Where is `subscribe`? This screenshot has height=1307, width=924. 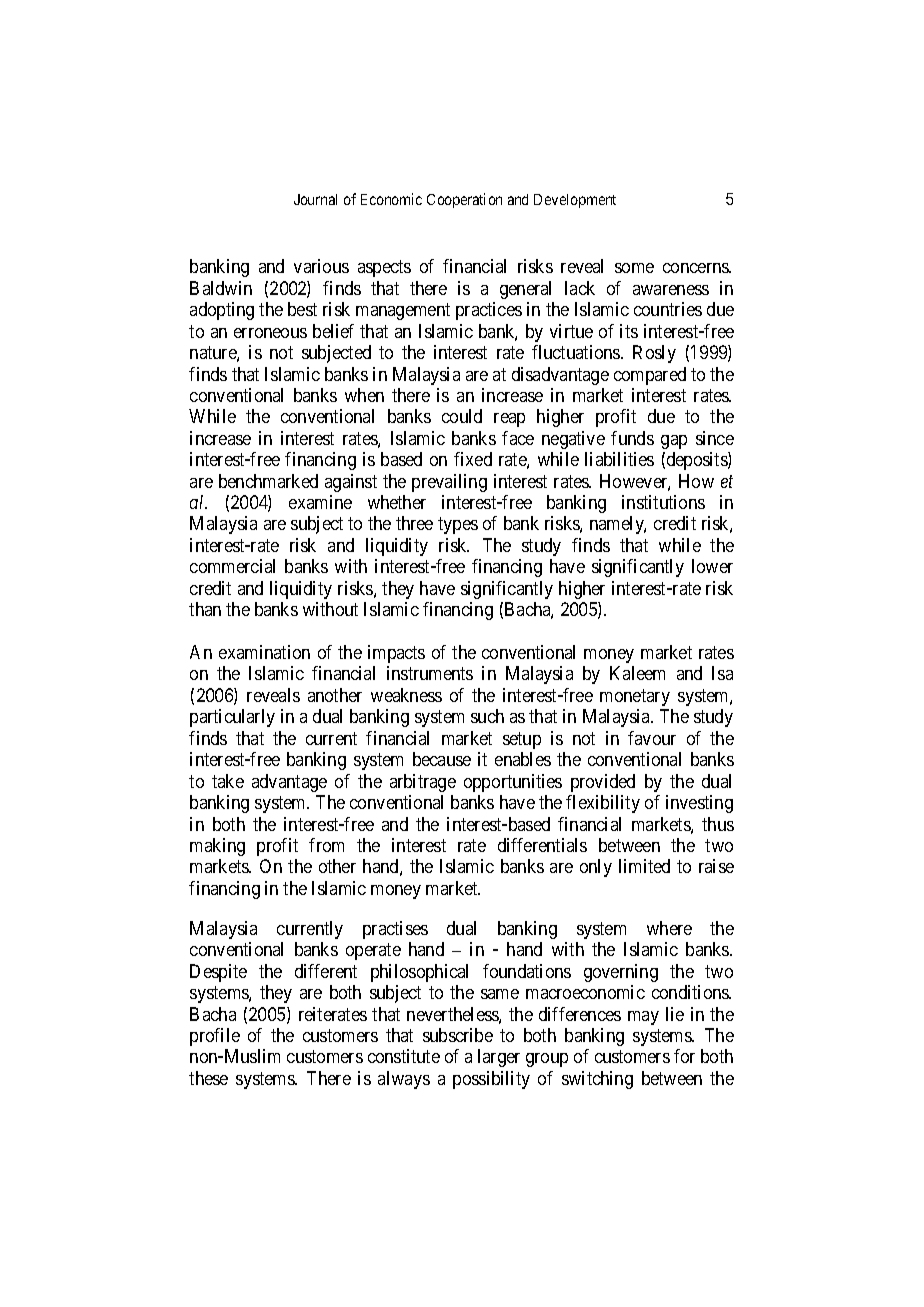
subscribe is located at coordinates (458, 1035).
